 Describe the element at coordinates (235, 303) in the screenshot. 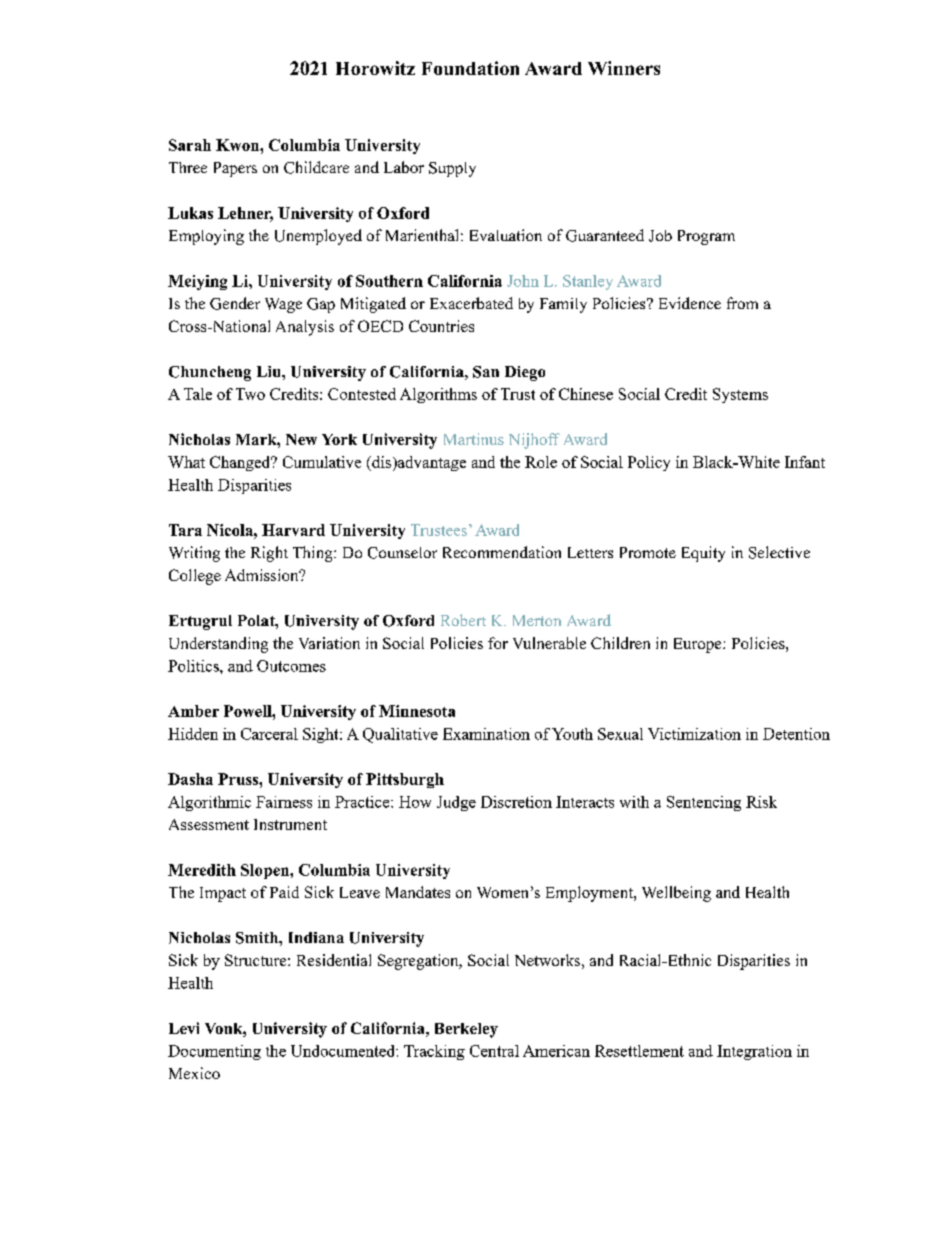

I see `Gender` at that location.
